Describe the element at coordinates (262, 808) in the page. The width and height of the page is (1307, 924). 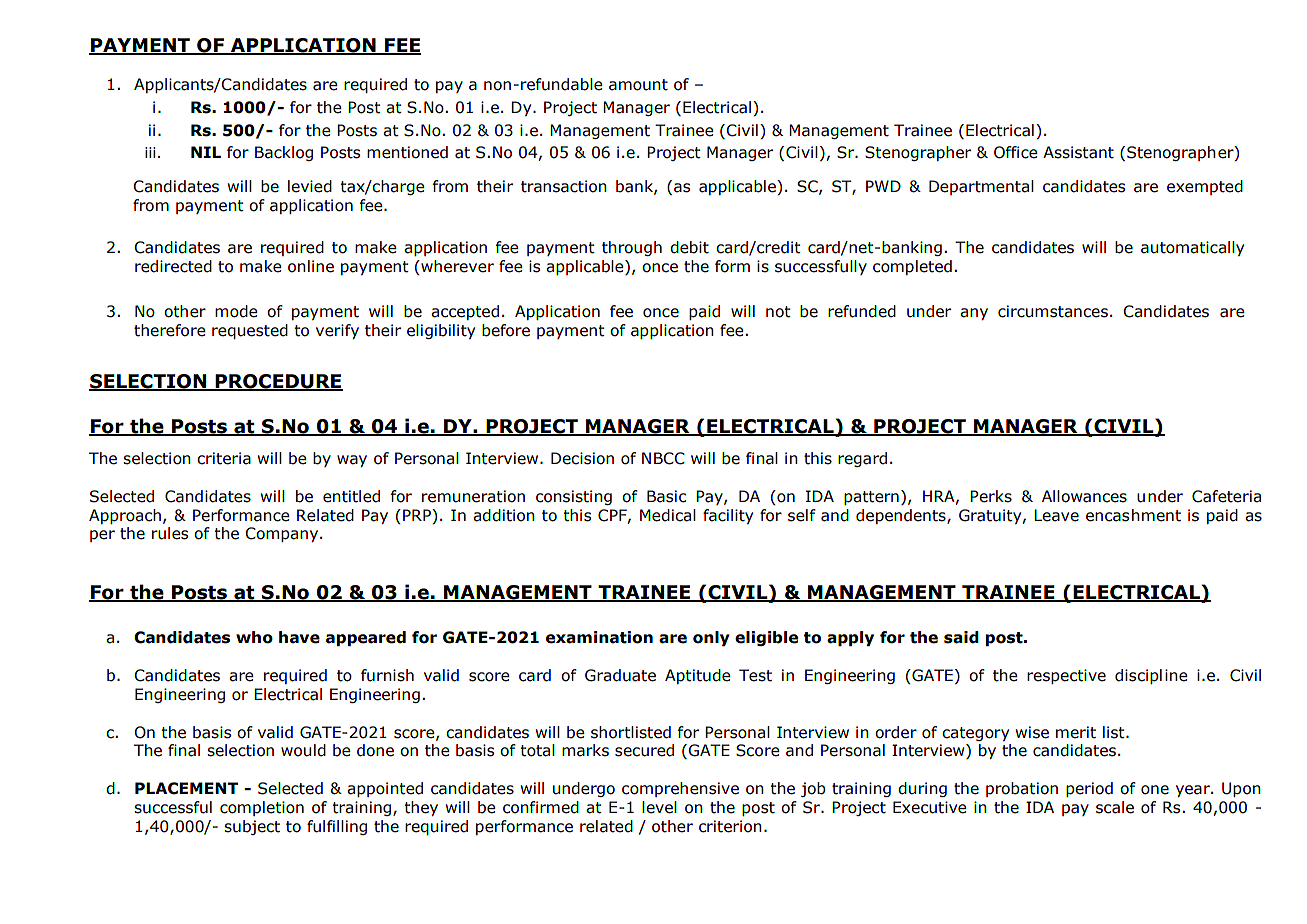
I see `completion` at that location.
